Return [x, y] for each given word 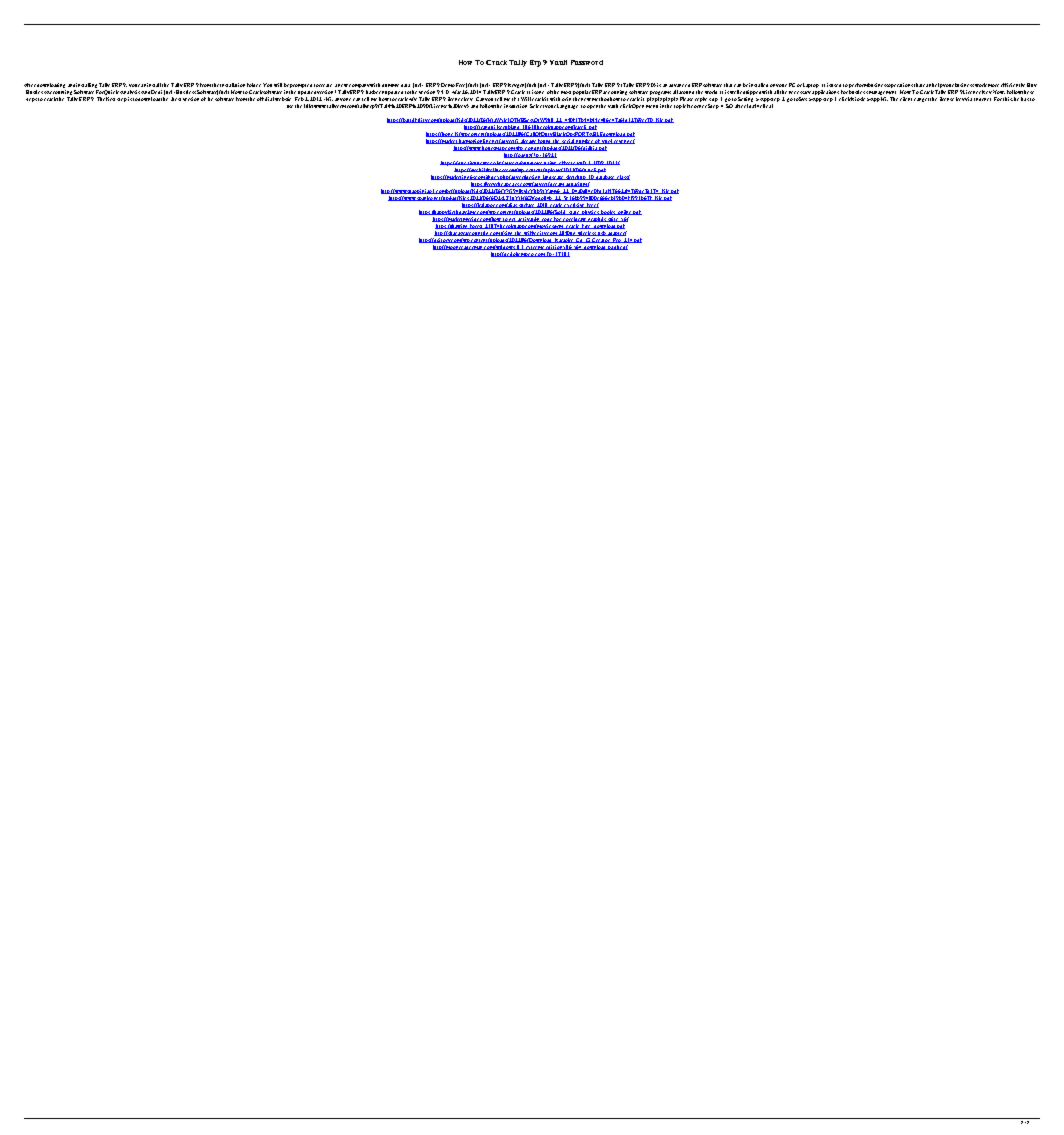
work [981, 85]
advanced [679, 85]
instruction [515, 106]
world [711, 92]
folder [254, 85]
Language [567, 106]
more [993, 85]
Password [587, 62]
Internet [982, 99]
